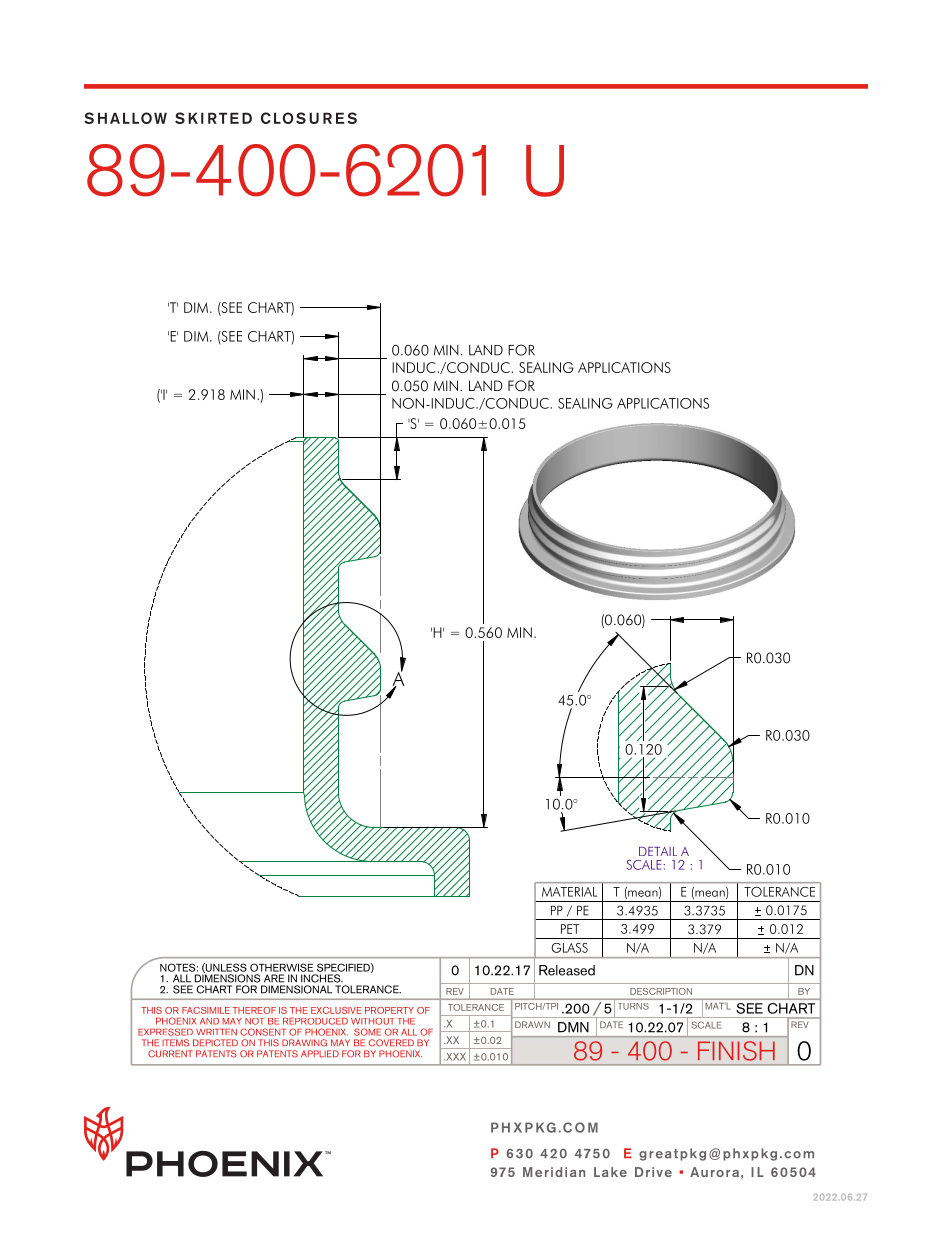  Describe the element at coordinates (653, 1172) in the screenshot. I see `Drive` at that location.
